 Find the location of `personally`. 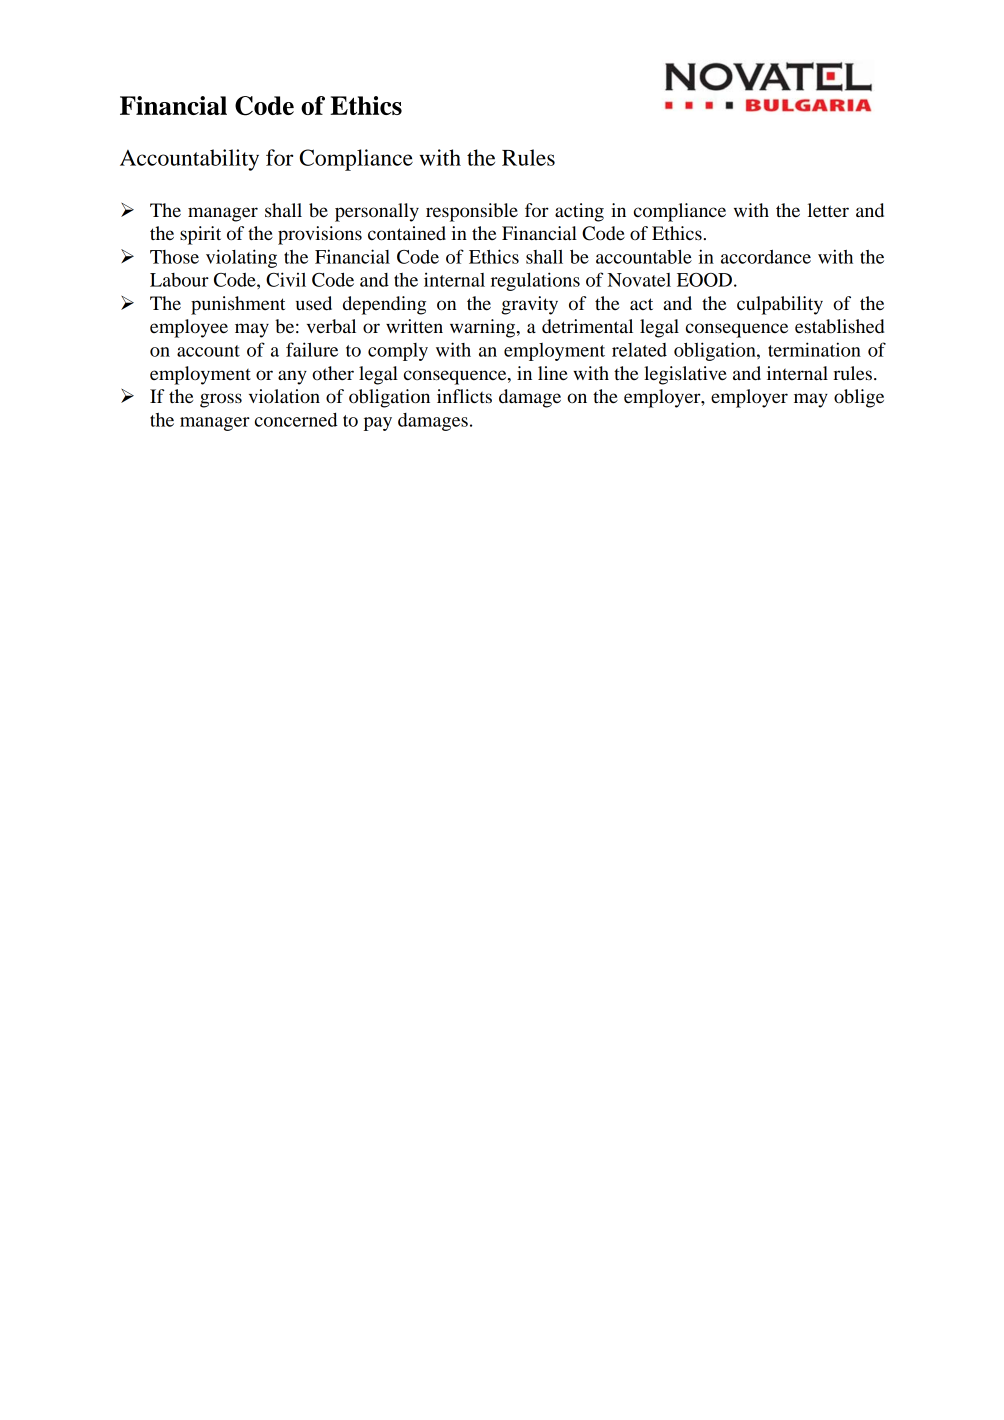

personally is located at coordinates (377, 212).
